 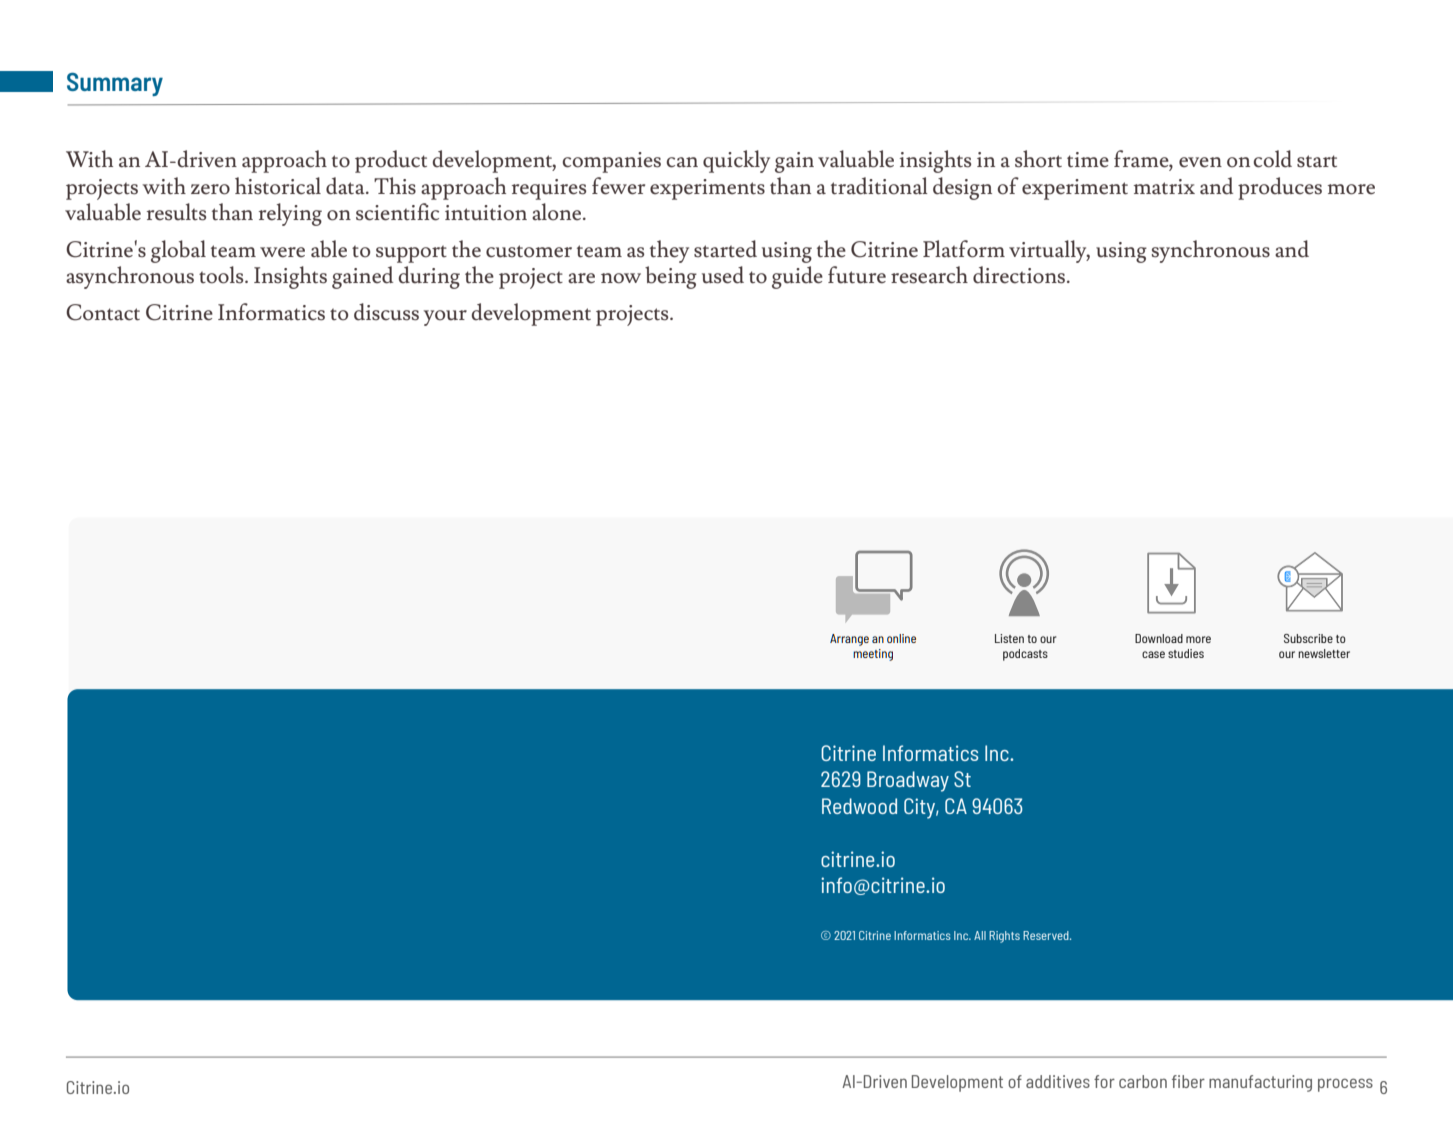 I want to click on your, so click(x=445, y=318).
